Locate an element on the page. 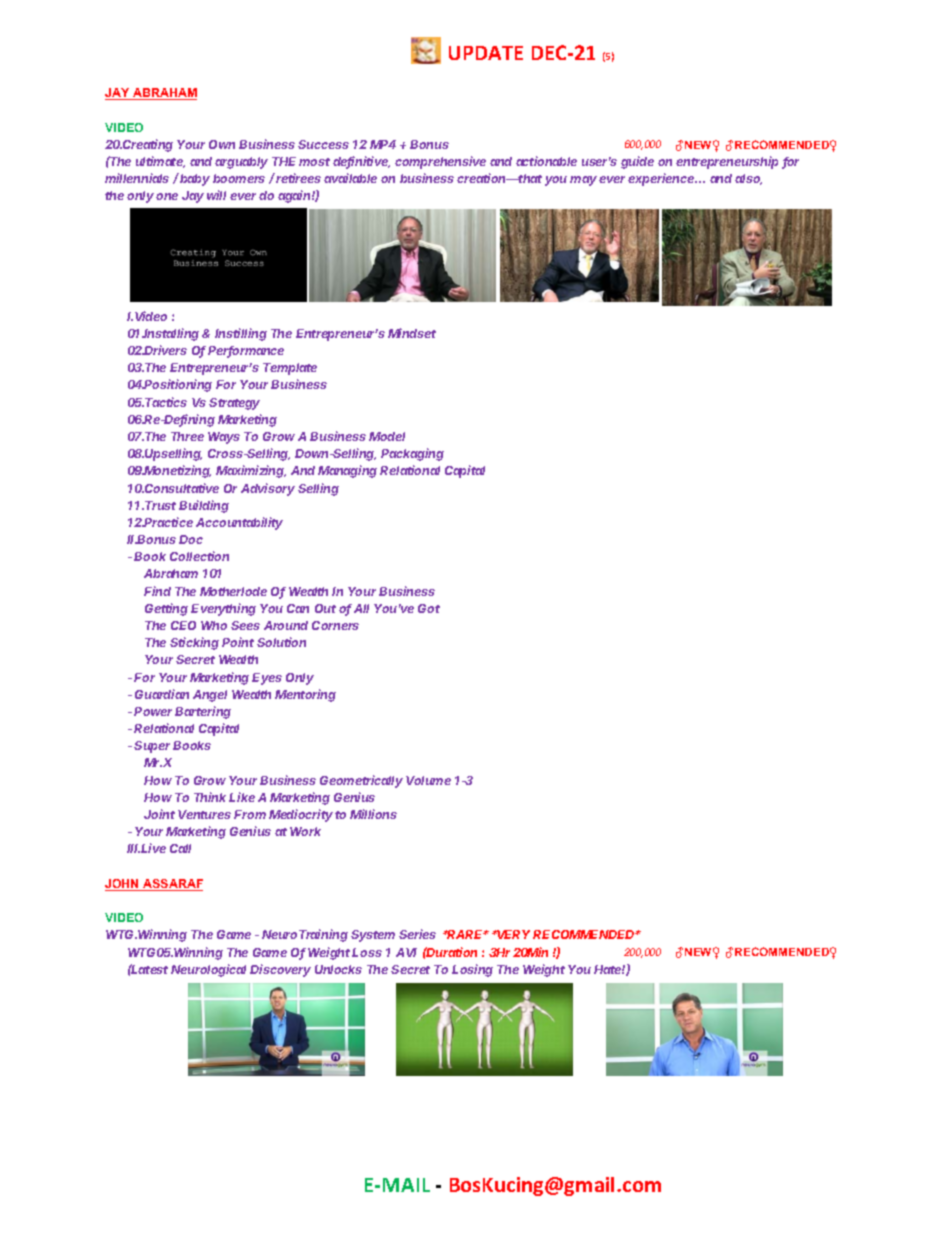 The height and width of the image is (1233, 952). Neurological is located at coordinates (211, 970).
